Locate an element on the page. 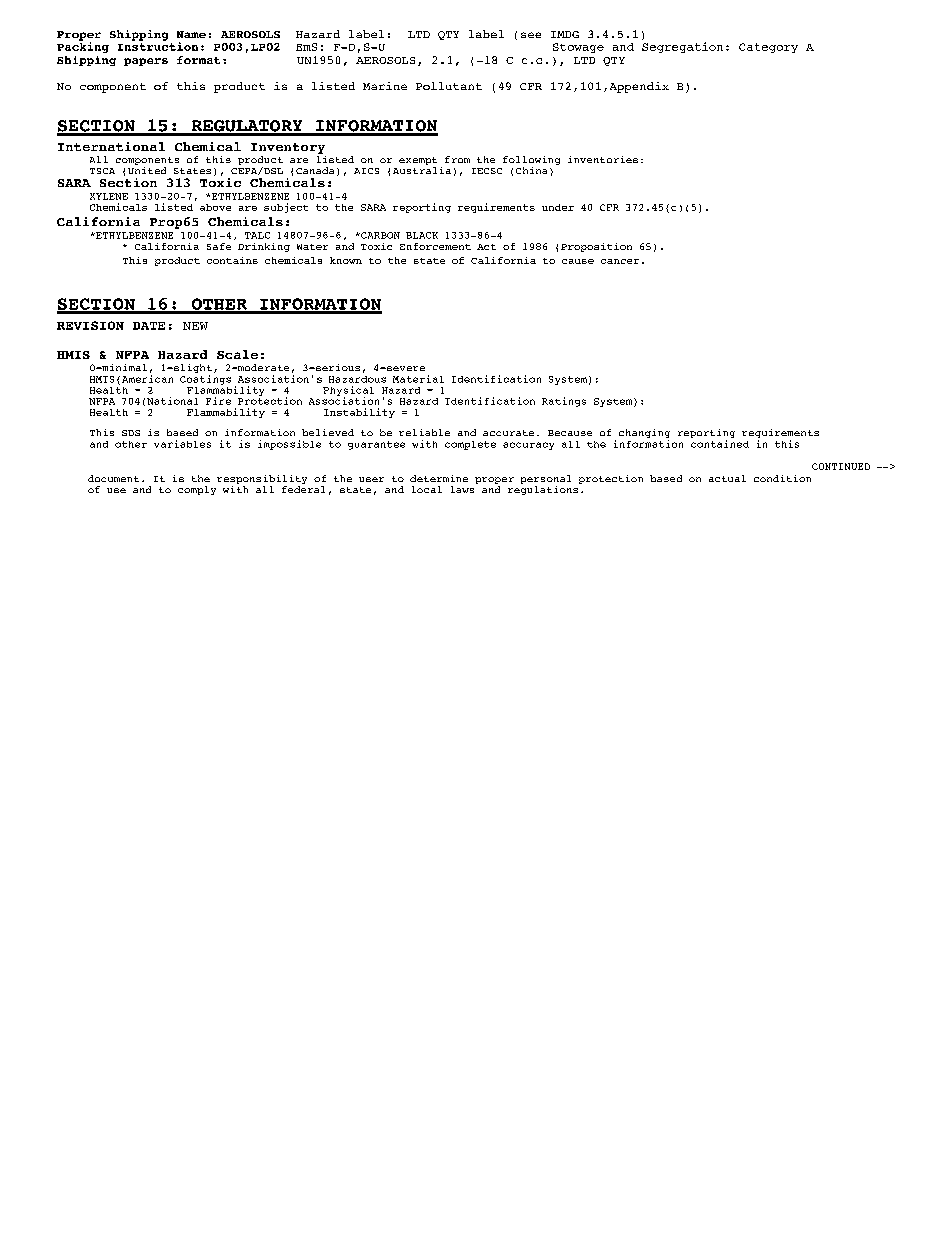  contains is located at coordinates (232, 260).
